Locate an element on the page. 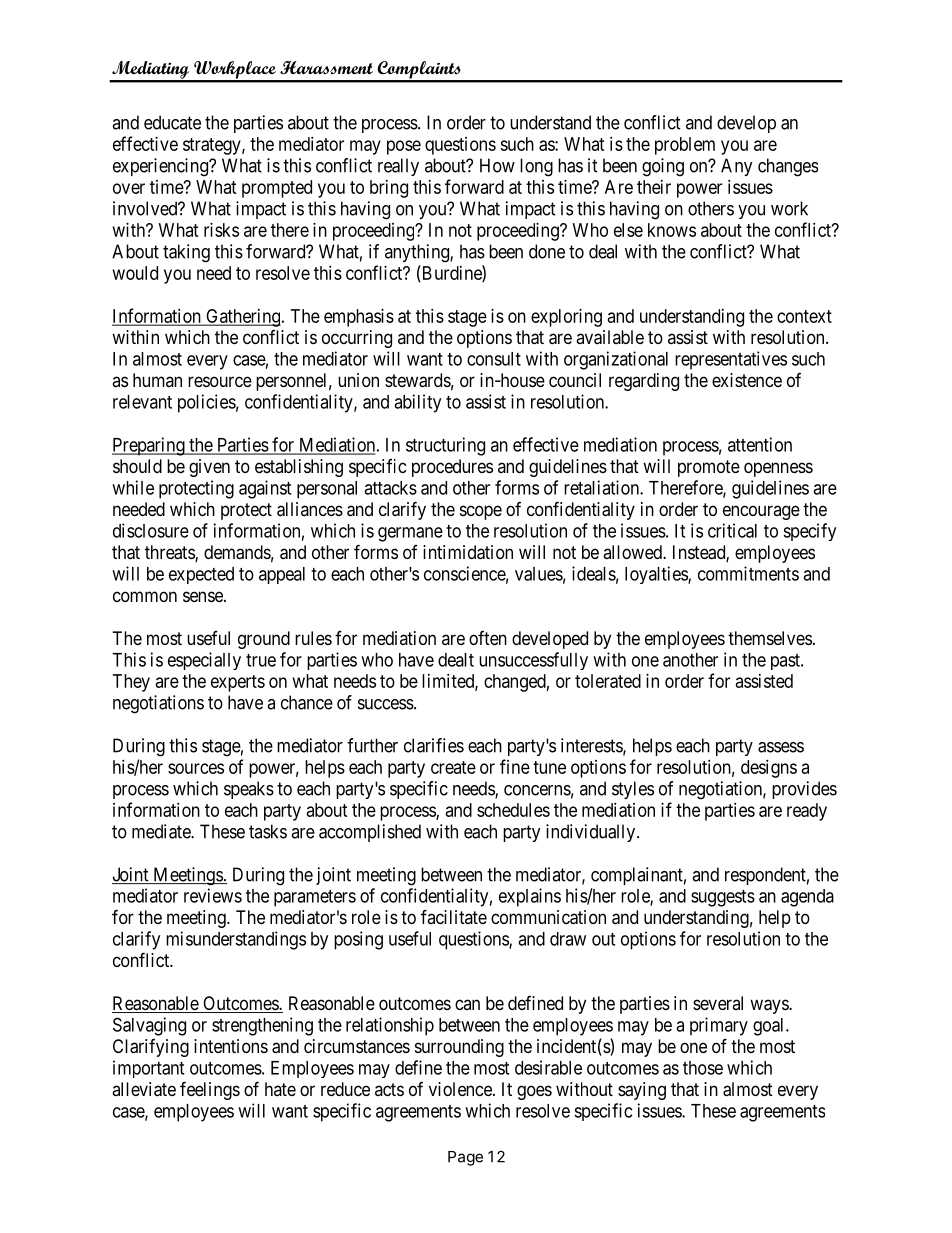 Image resolution: width=952 pixels, height=1233 pixels. facilitate is located at coordinates (454, 916).
